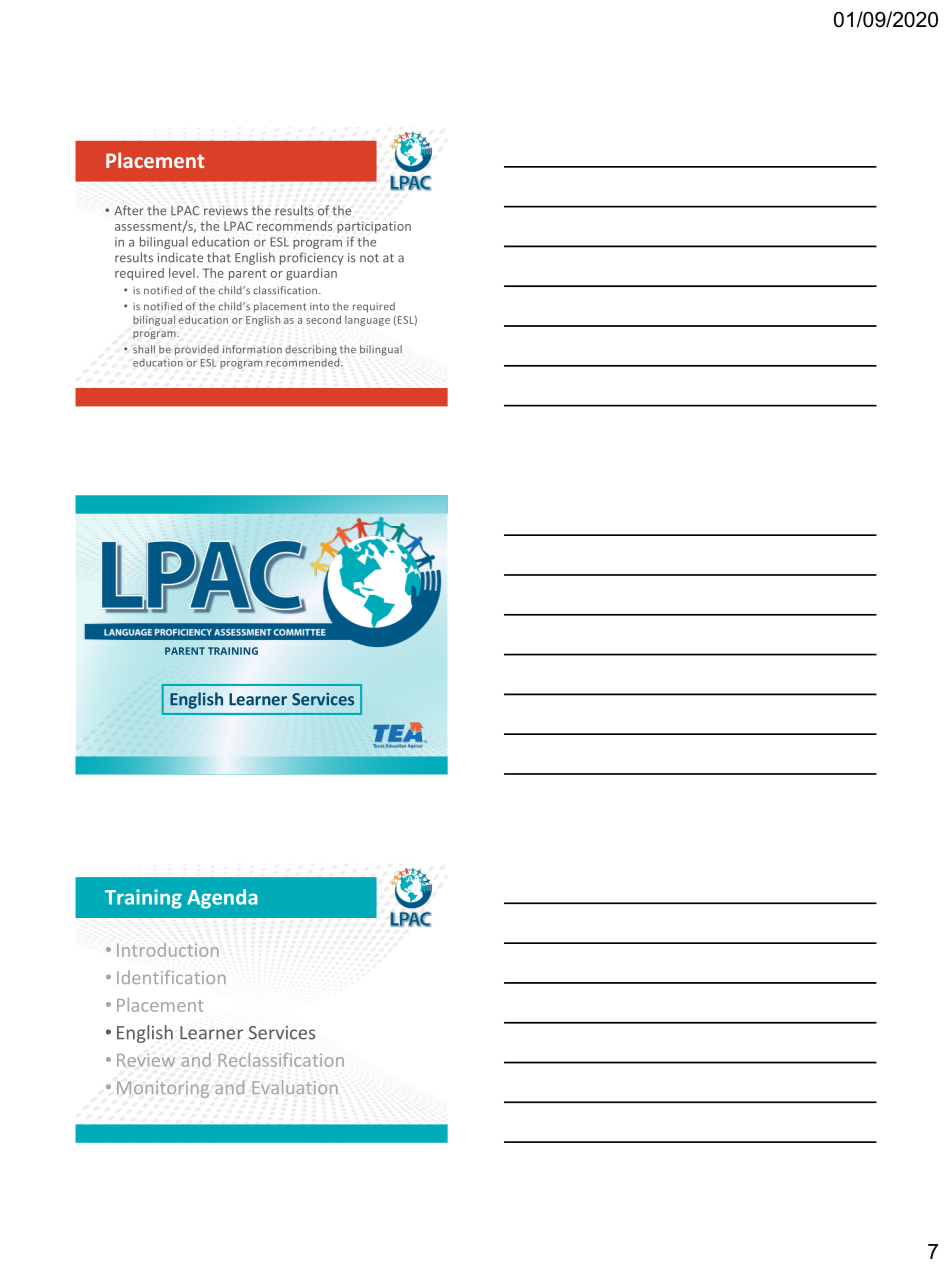 The image size is (952, 1270). I want to click on indicate, so click(180, 257).
